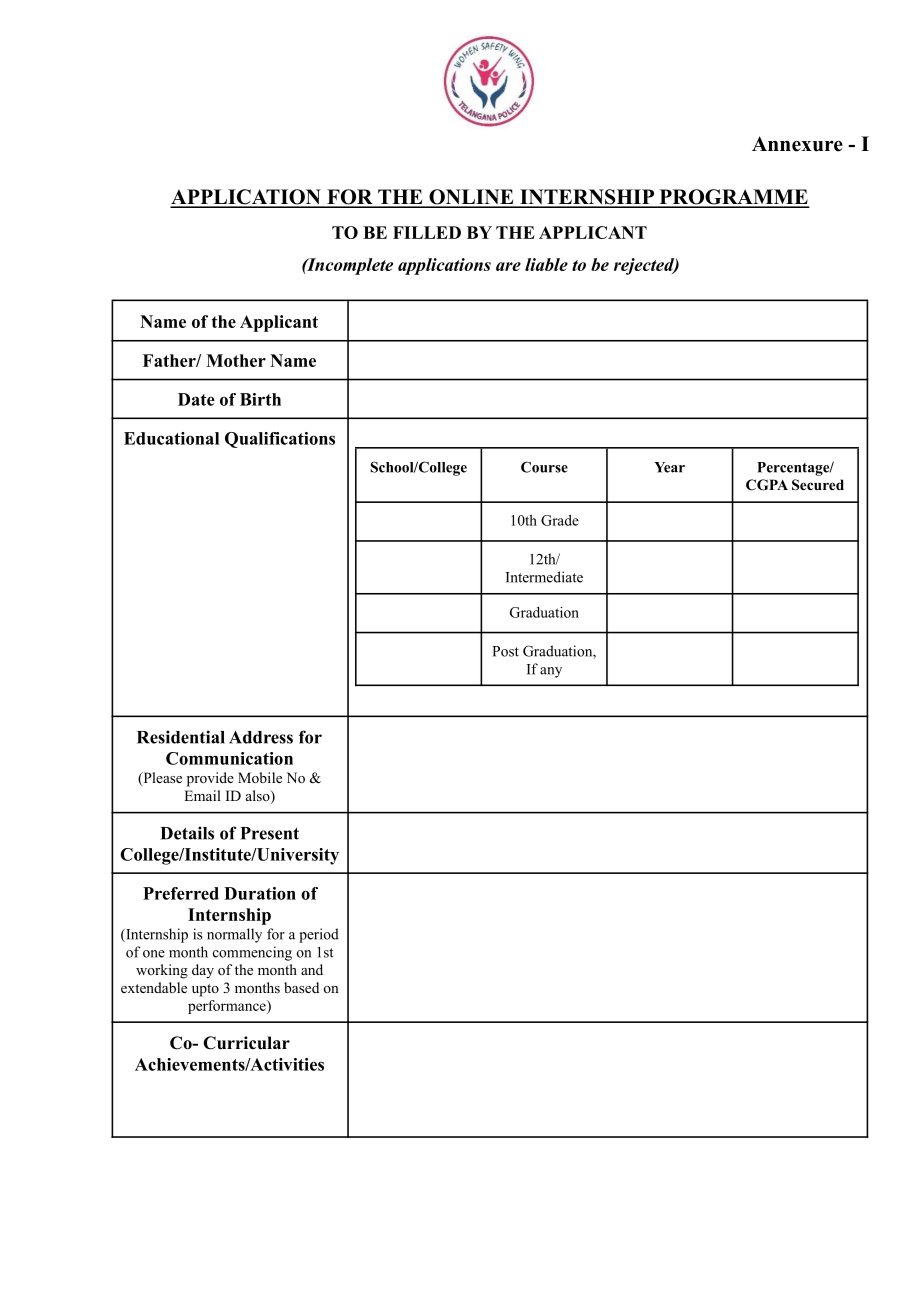 This document has height=1307, width=924. Describe the element at coordinates (312, 969) in the document. I see `and` at that location.
